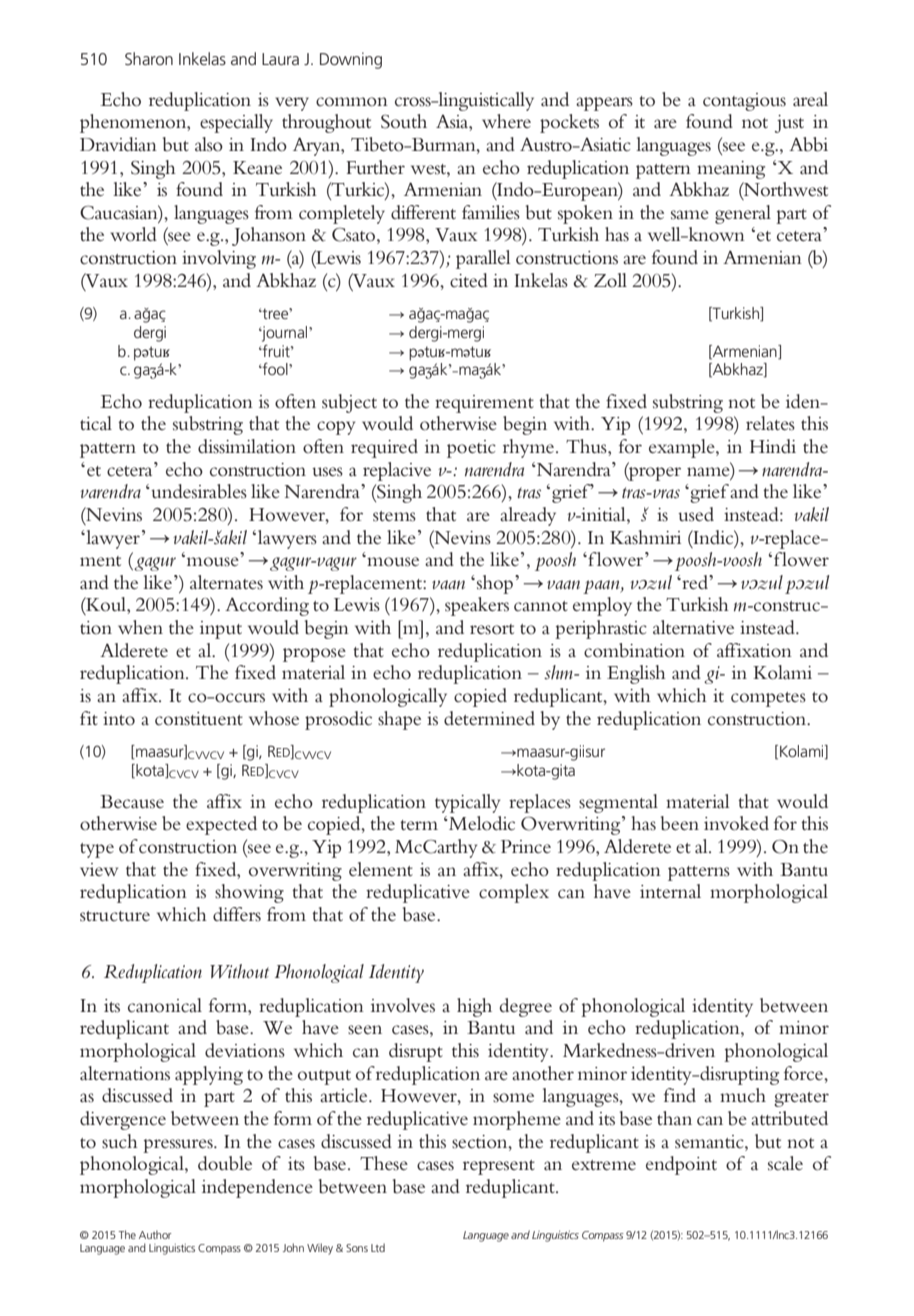 This page has width=914, height=1316. Describe the element at coordinates (221, 630) in the page. I see `input` at that location.
